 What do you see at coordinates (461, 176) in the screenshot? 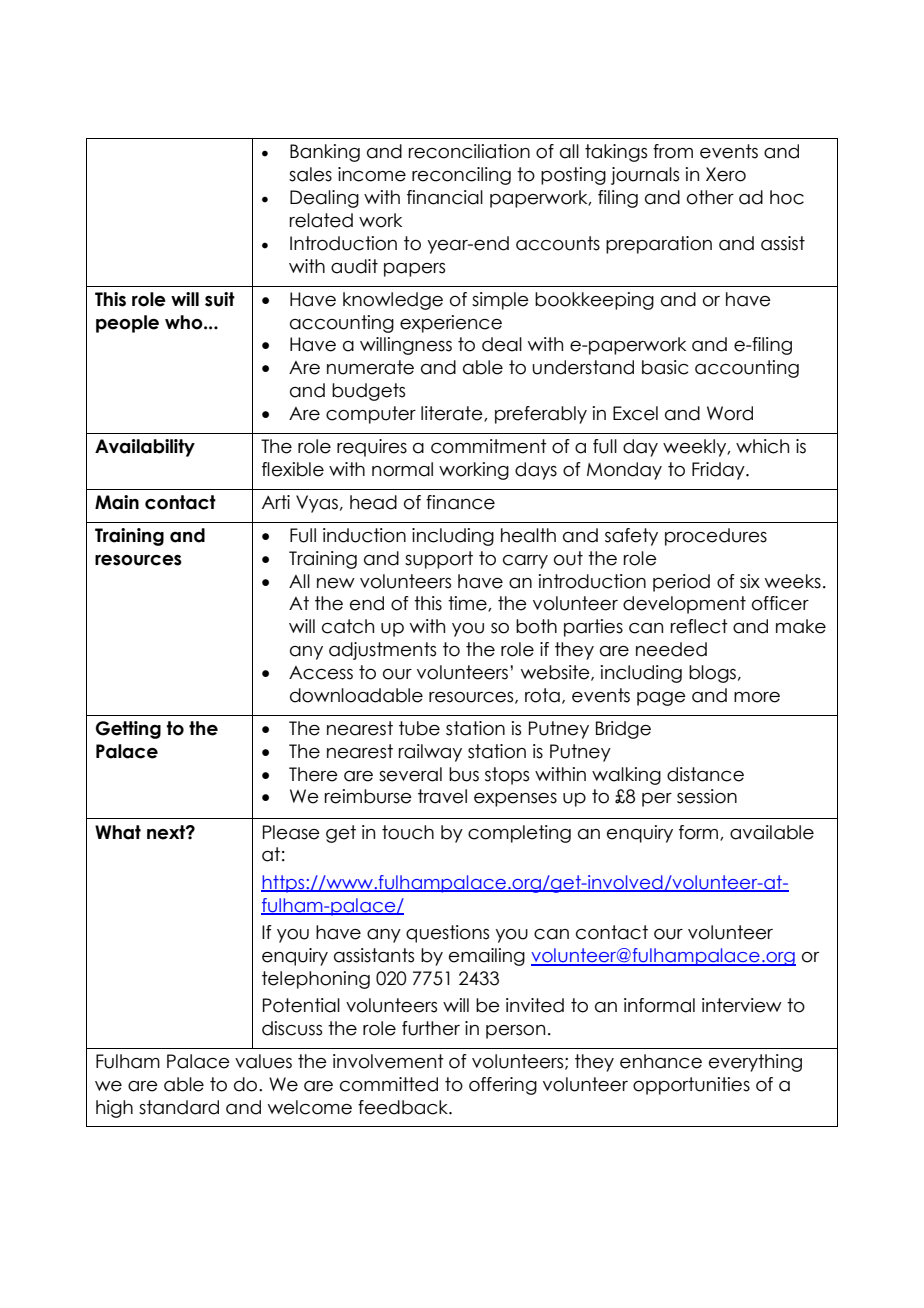
I see `reconciling` at bounding box center [461, 176].
